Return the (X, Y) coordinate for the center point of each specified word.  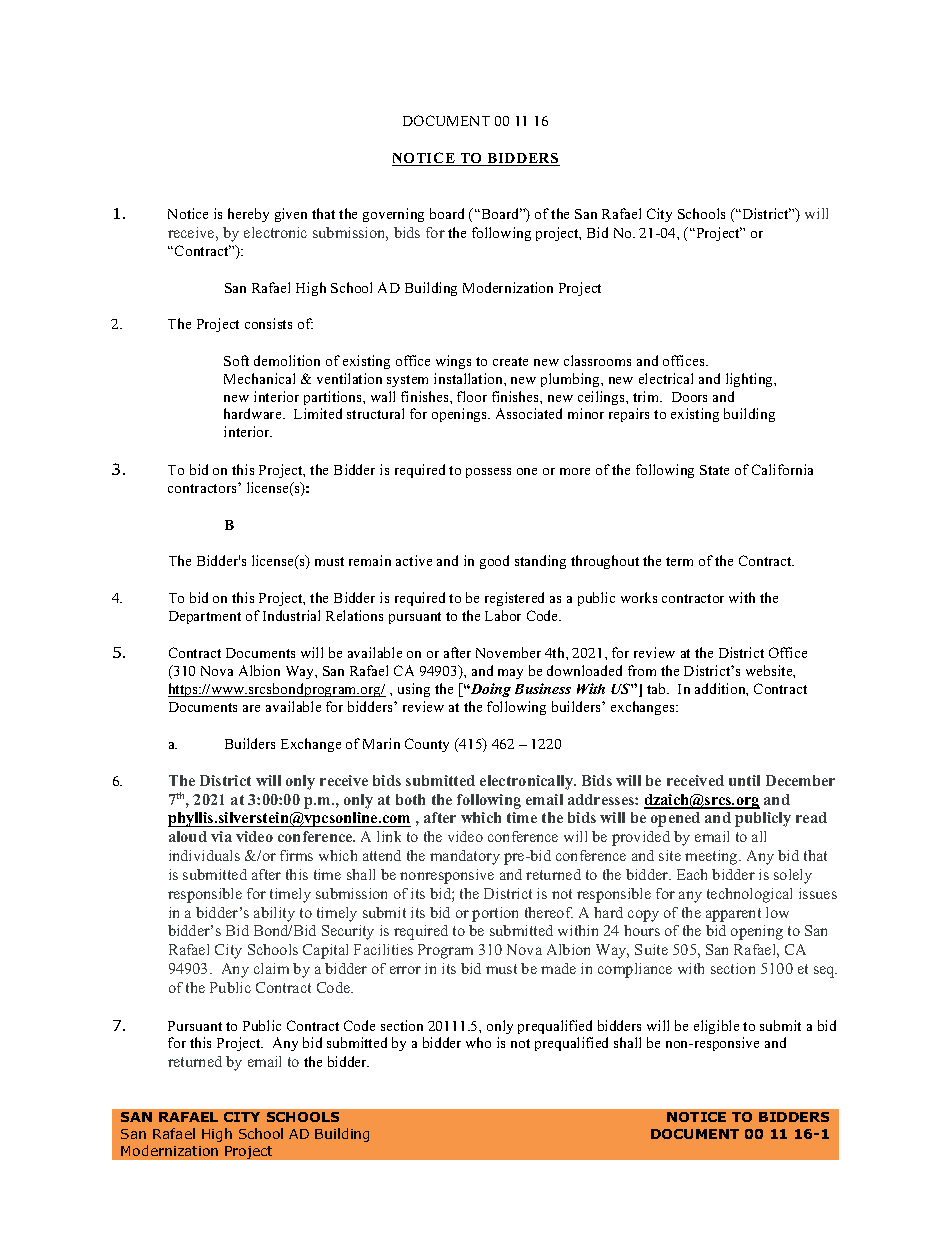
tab (657, 688)
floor (472, 396)
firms (296, 855)
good (494, 562)
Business (543, 688)
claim (271, 968)
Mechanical (259, 378)
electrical (666, 378)
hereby (248, 215)
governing (393, 215)
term (679, 561)
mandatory (465, 857)
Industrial (291, 615)
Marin (381, 743)
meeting (712, 857)
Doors (689, 397)
